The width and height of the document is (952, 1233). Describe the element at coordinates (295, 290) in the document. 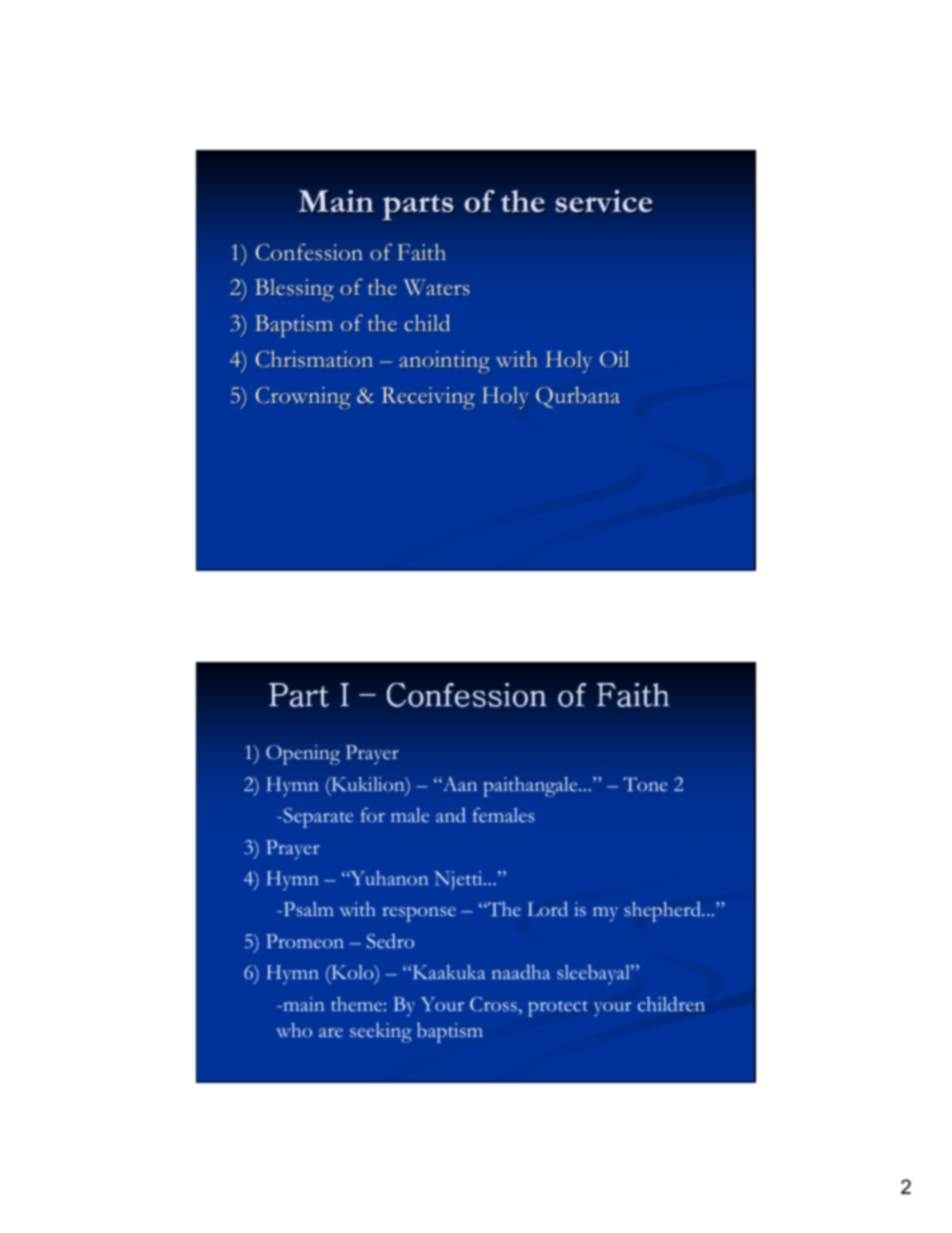

I see `Blessing` at that location.
